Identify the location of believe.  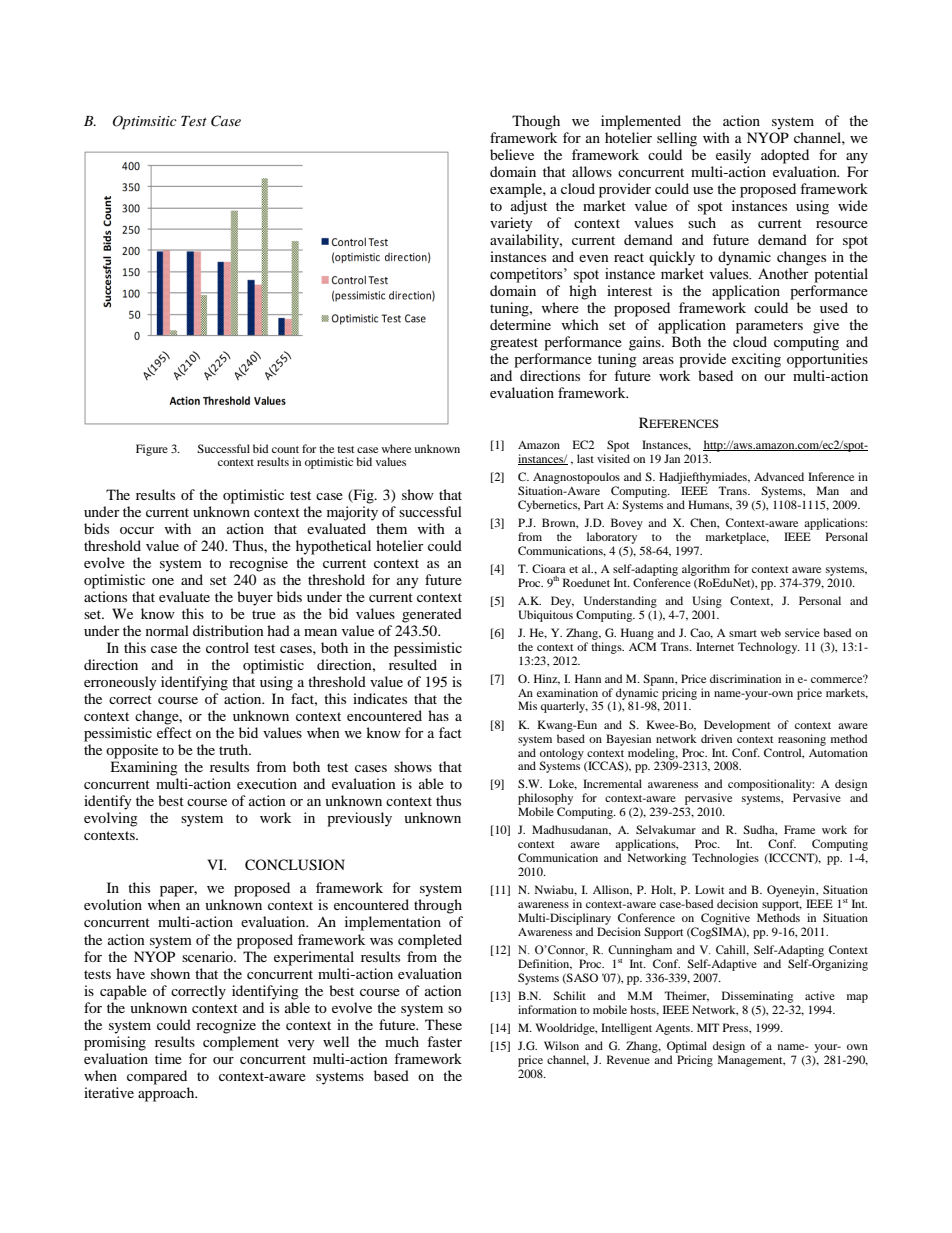
(512, 154).
